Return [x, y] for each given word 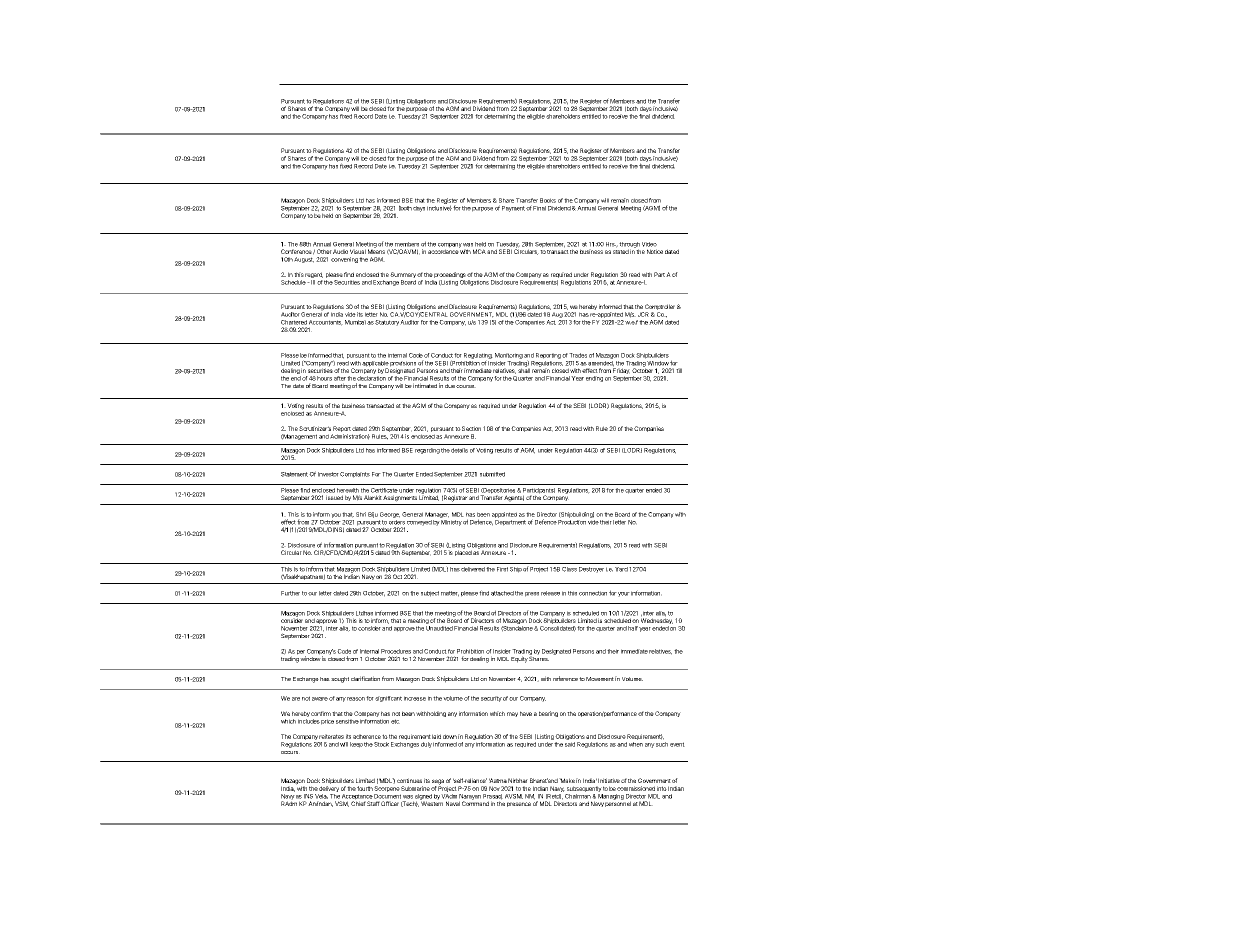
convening [344, 260]
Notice [655, 251]
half [633, 628]
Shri [361, 514]
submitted [492, 474]
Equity [519, 659]
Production [572, 522]
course [466, 386]
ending [594, 379]
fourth [365, 788]
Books [548, 200]
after [340, 378]
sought [340, 680]
